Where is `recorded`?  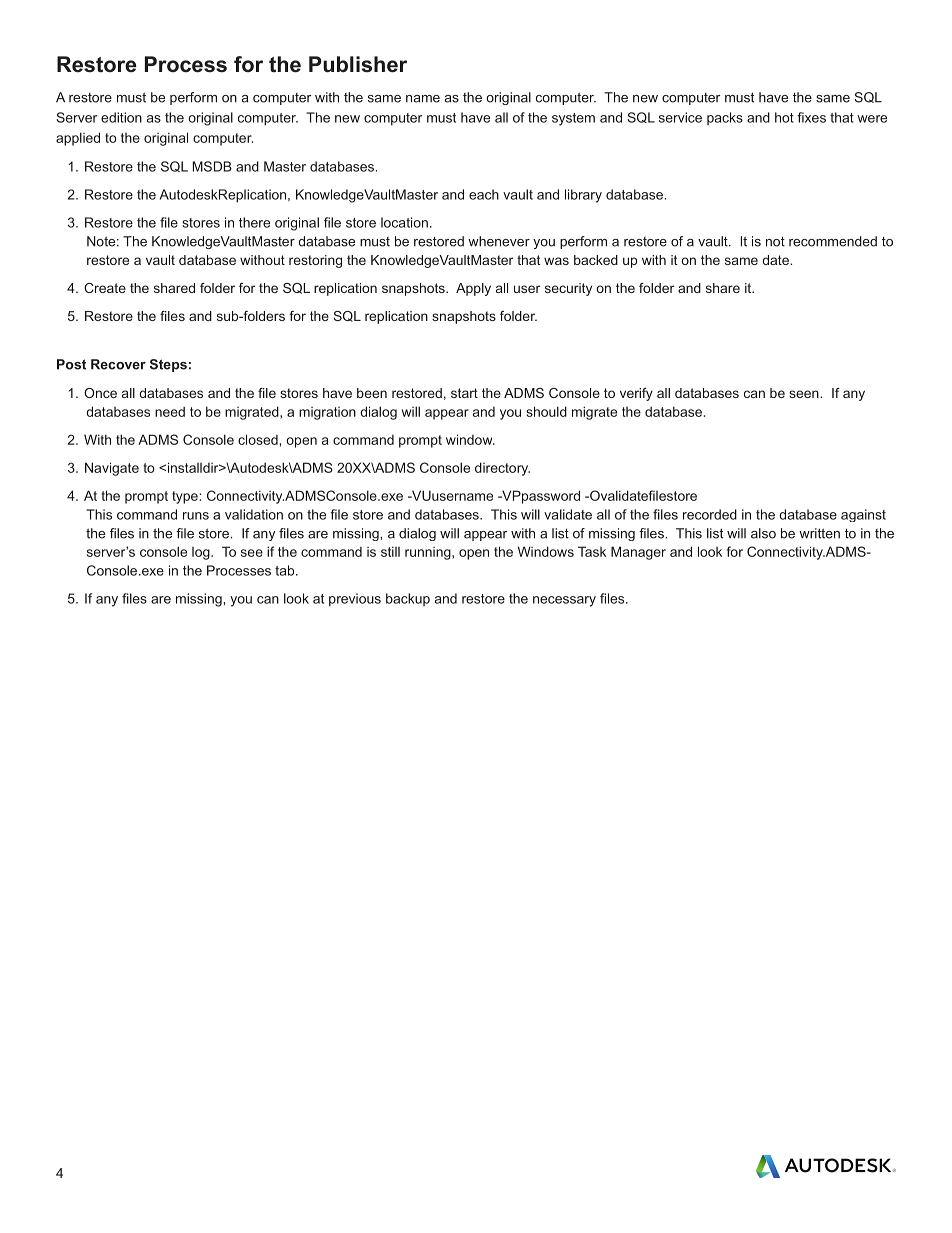 recorded is located at coordinates (710, 514).
